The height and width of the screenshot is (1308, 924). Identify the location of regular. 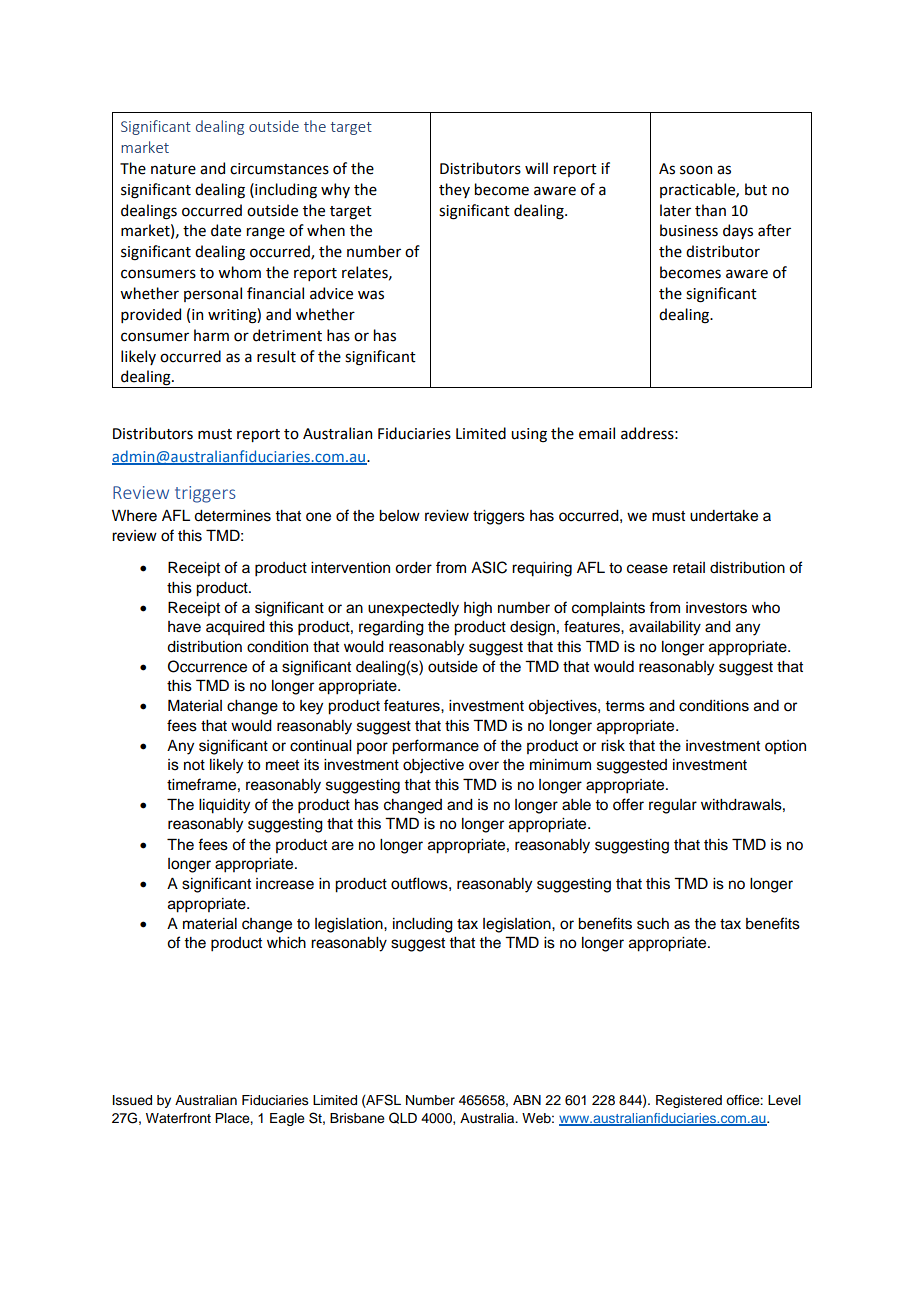
(673, 806).
